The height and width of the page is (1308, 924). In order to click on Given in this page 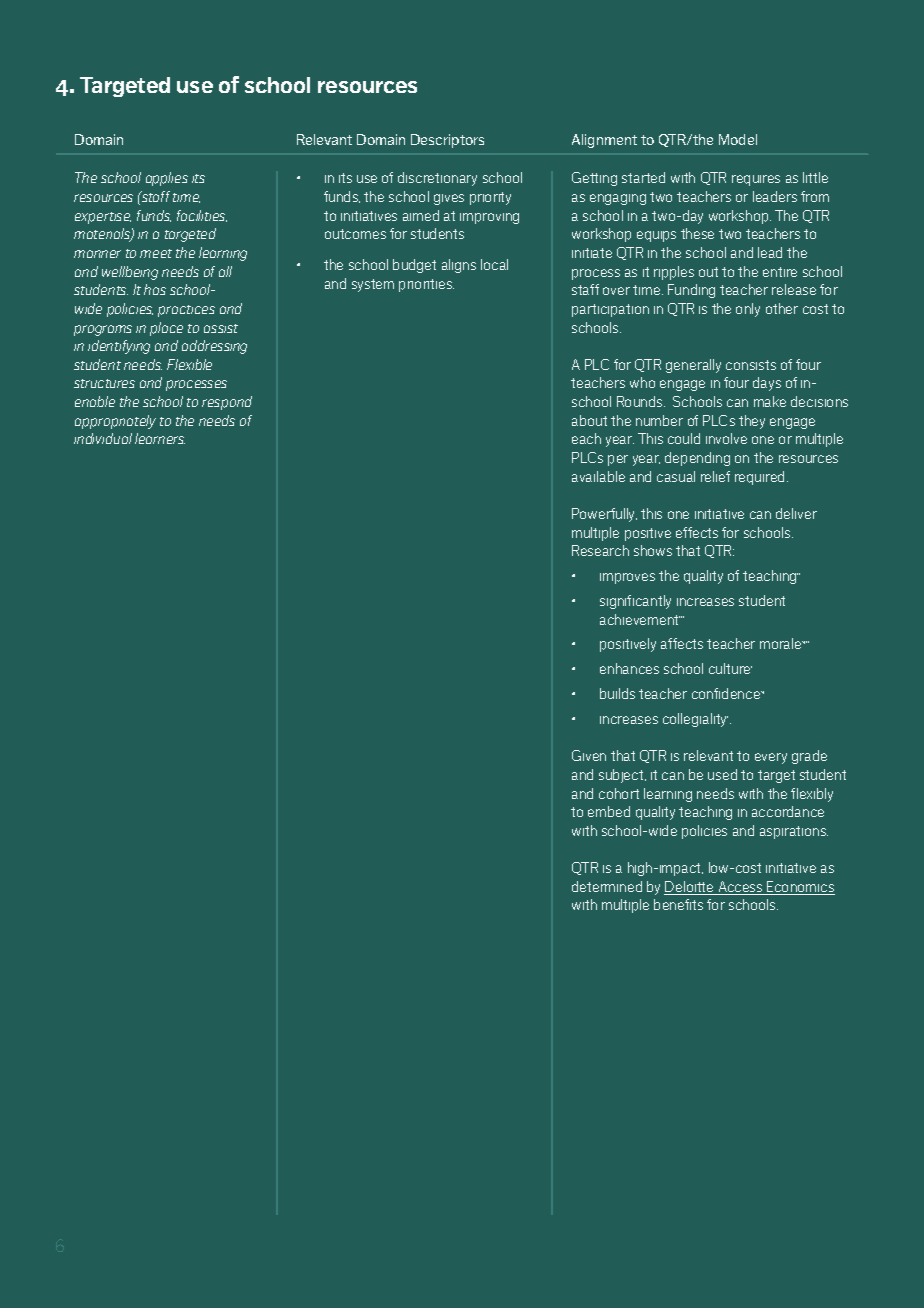, I will do `click(589, 755)`.
